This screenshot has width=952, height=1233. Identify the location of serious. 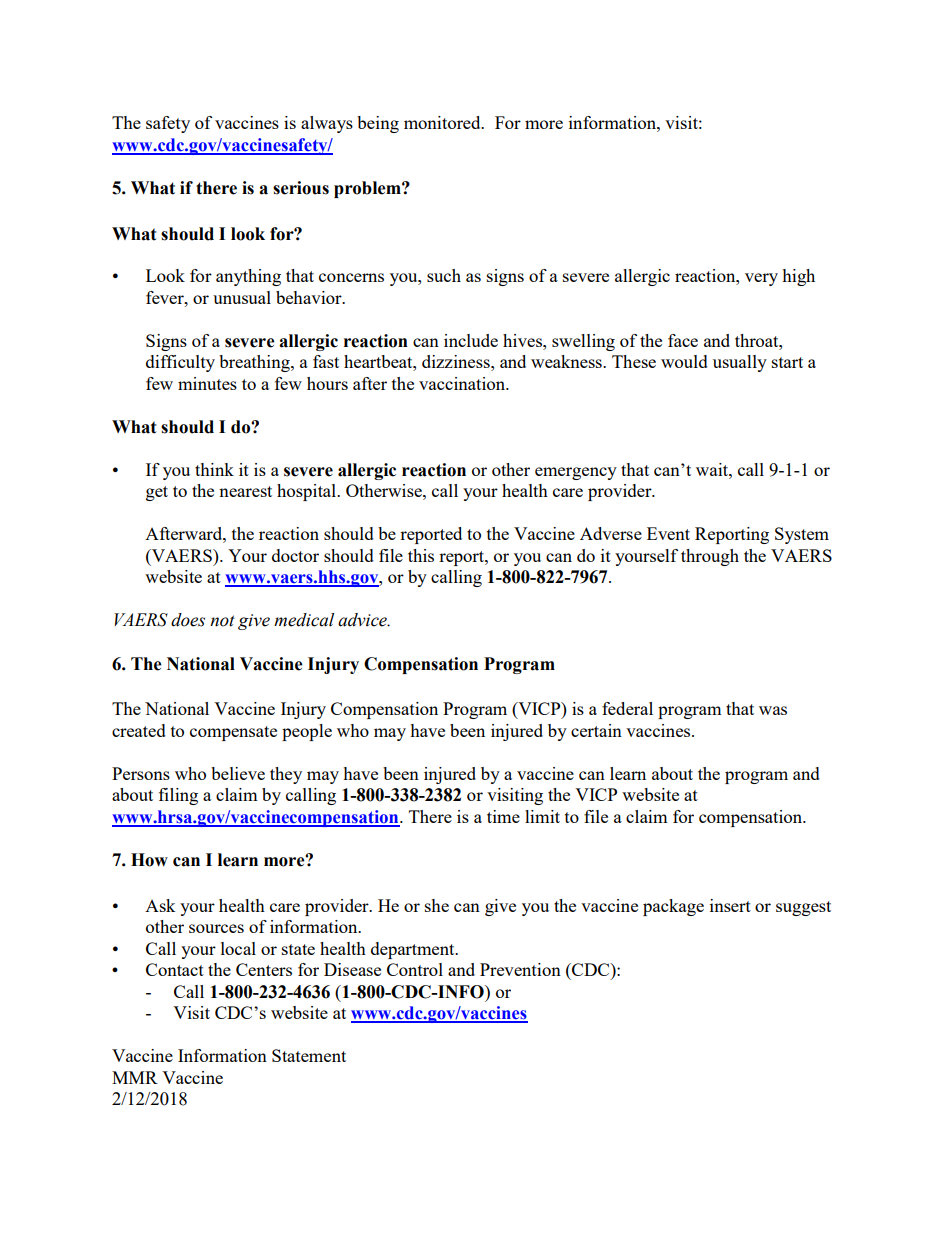
(301, 188).
